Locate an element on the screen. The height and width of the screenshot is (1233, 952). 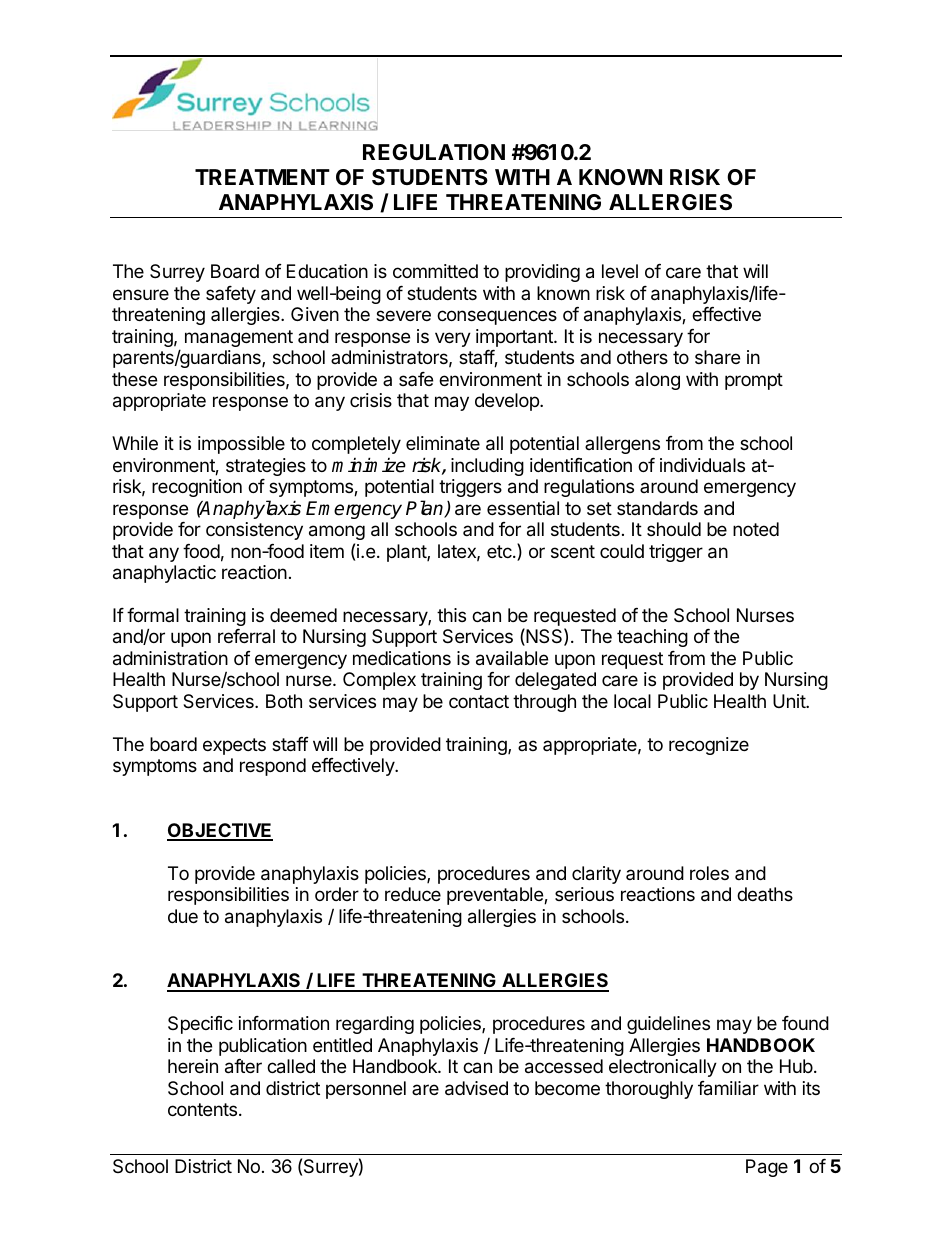
committed is located at coordinates (435, 271).
